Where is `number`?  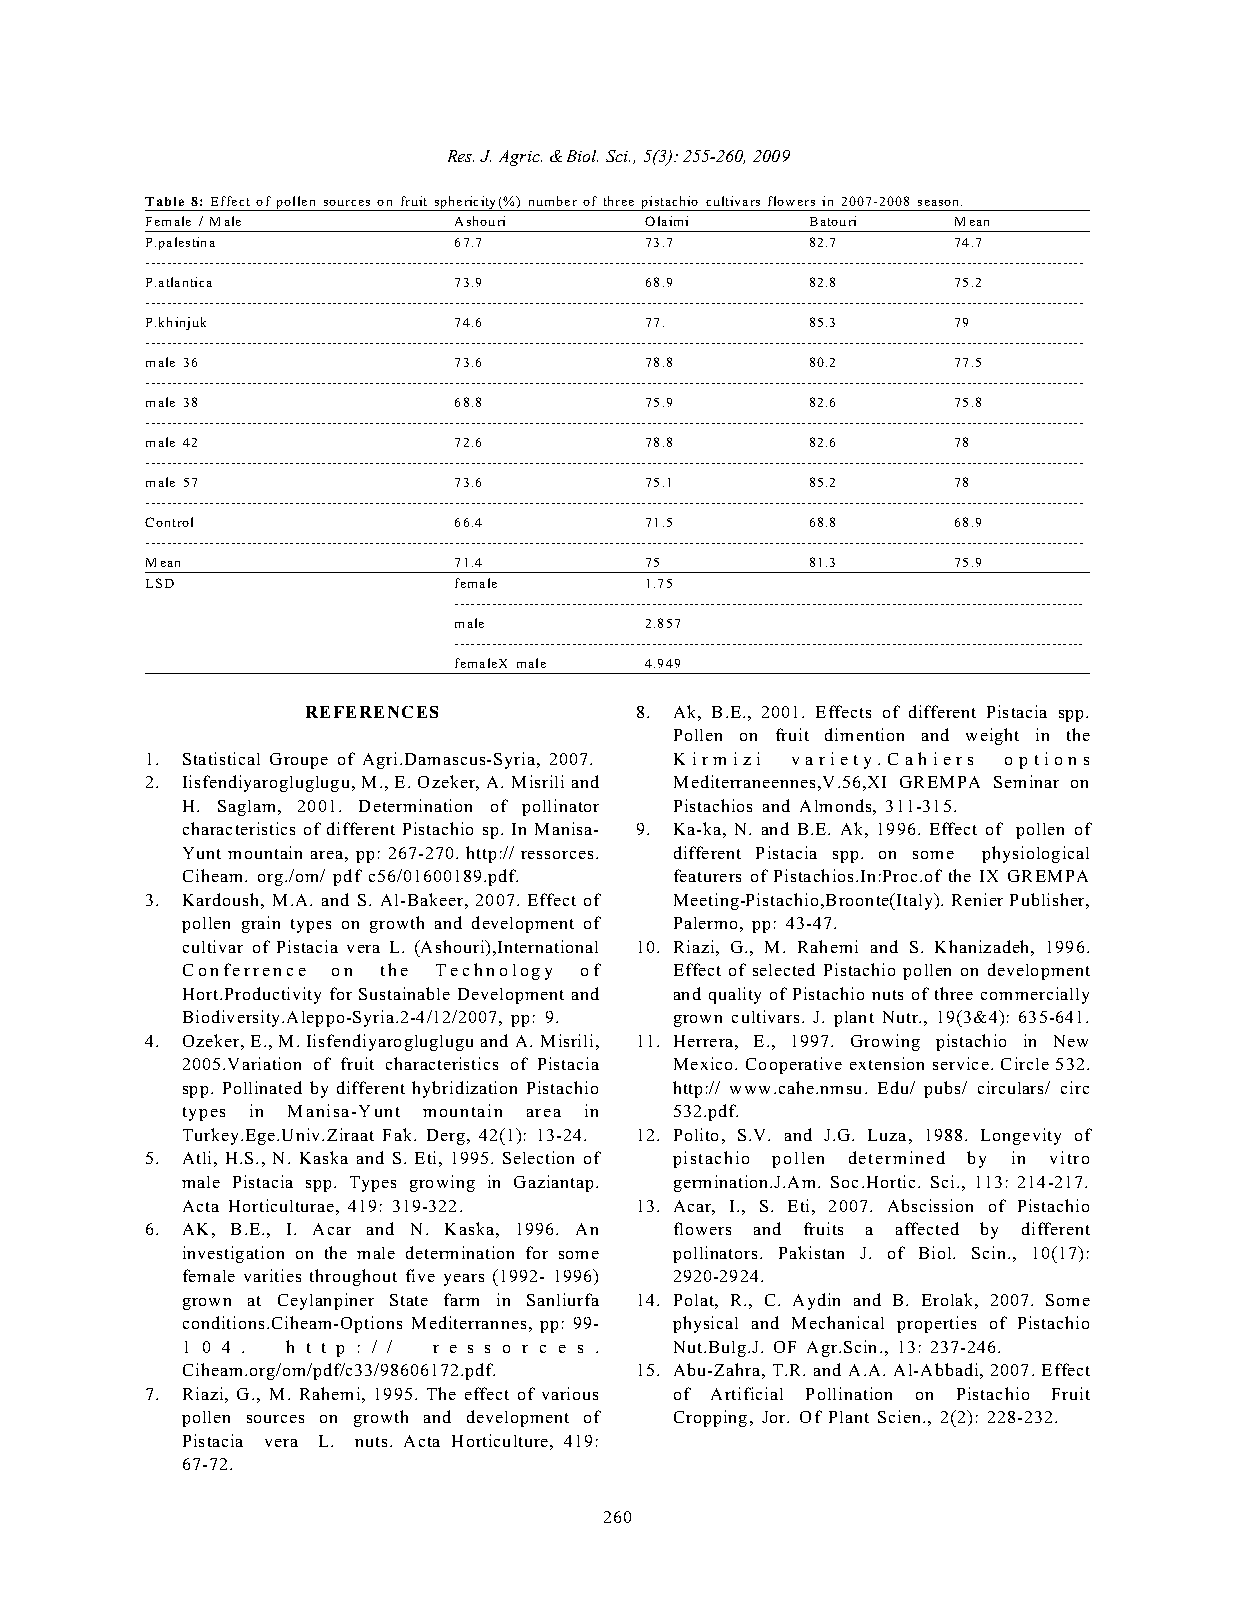
number is located at coordinates (553, 201).
